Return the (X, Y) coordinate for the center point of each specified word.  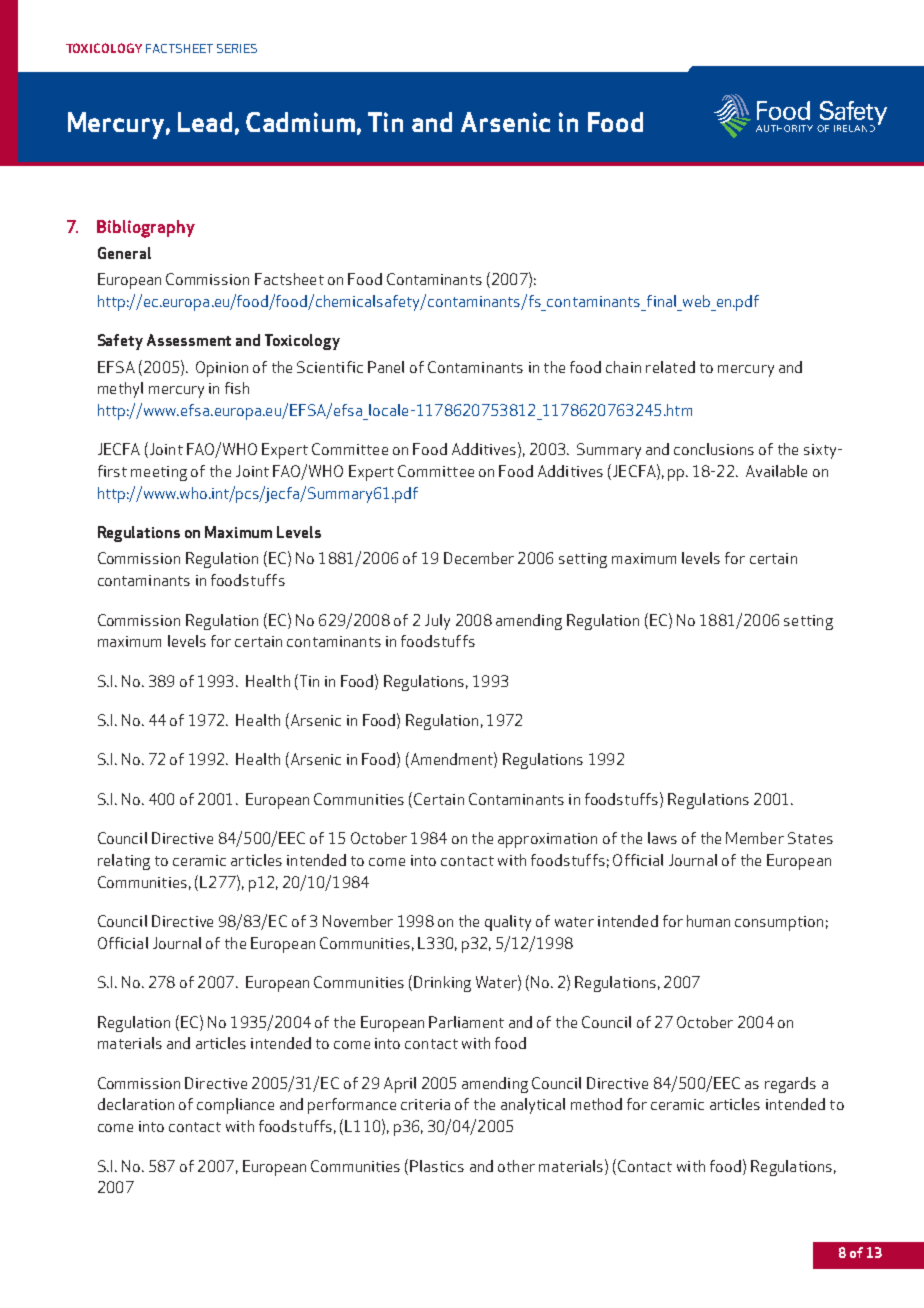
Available (776, 471)
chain (623, 367)
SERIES (237, 48)
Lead (205, 122)
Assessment (189, 340)
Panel (386, 367)
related (670, 367)
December (479, 558)
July (437, 622)
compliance (235, 1106)
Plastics (437, 1166)
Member (755, 838)
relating (124, 862)
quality (508, 923)
